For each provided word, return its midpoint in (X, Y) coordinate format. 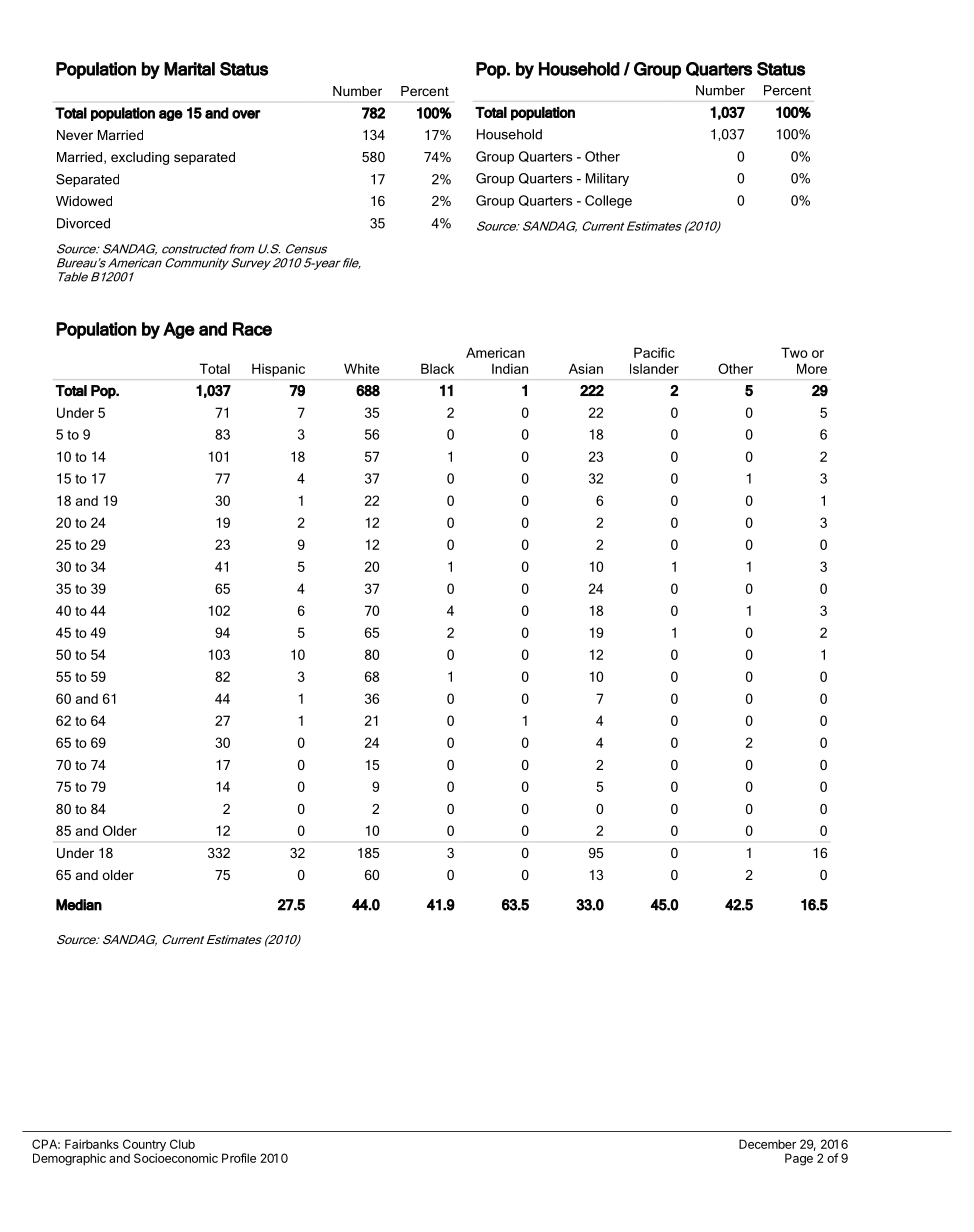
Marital (189, 69)
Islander (654, 368)
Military (607, 179)
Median (79, 905)
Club (182, 1144)
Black (437, 368)
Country (144, 1146)
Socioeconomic (176, 1157)
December (767, 1144)
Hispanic (278, 370)
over (246, 114)
